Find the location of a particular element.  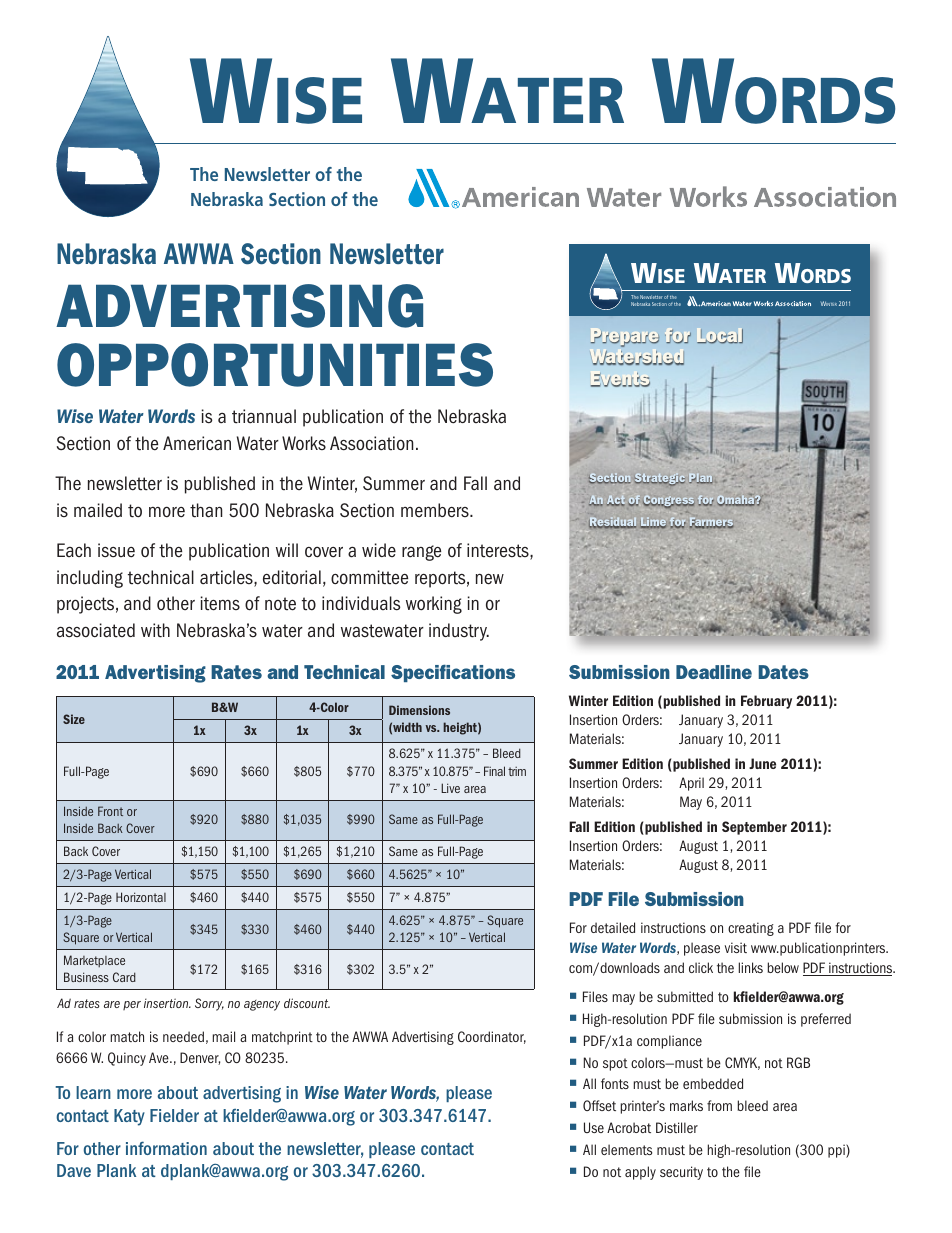

industry is located at coordinates (459, 632).
